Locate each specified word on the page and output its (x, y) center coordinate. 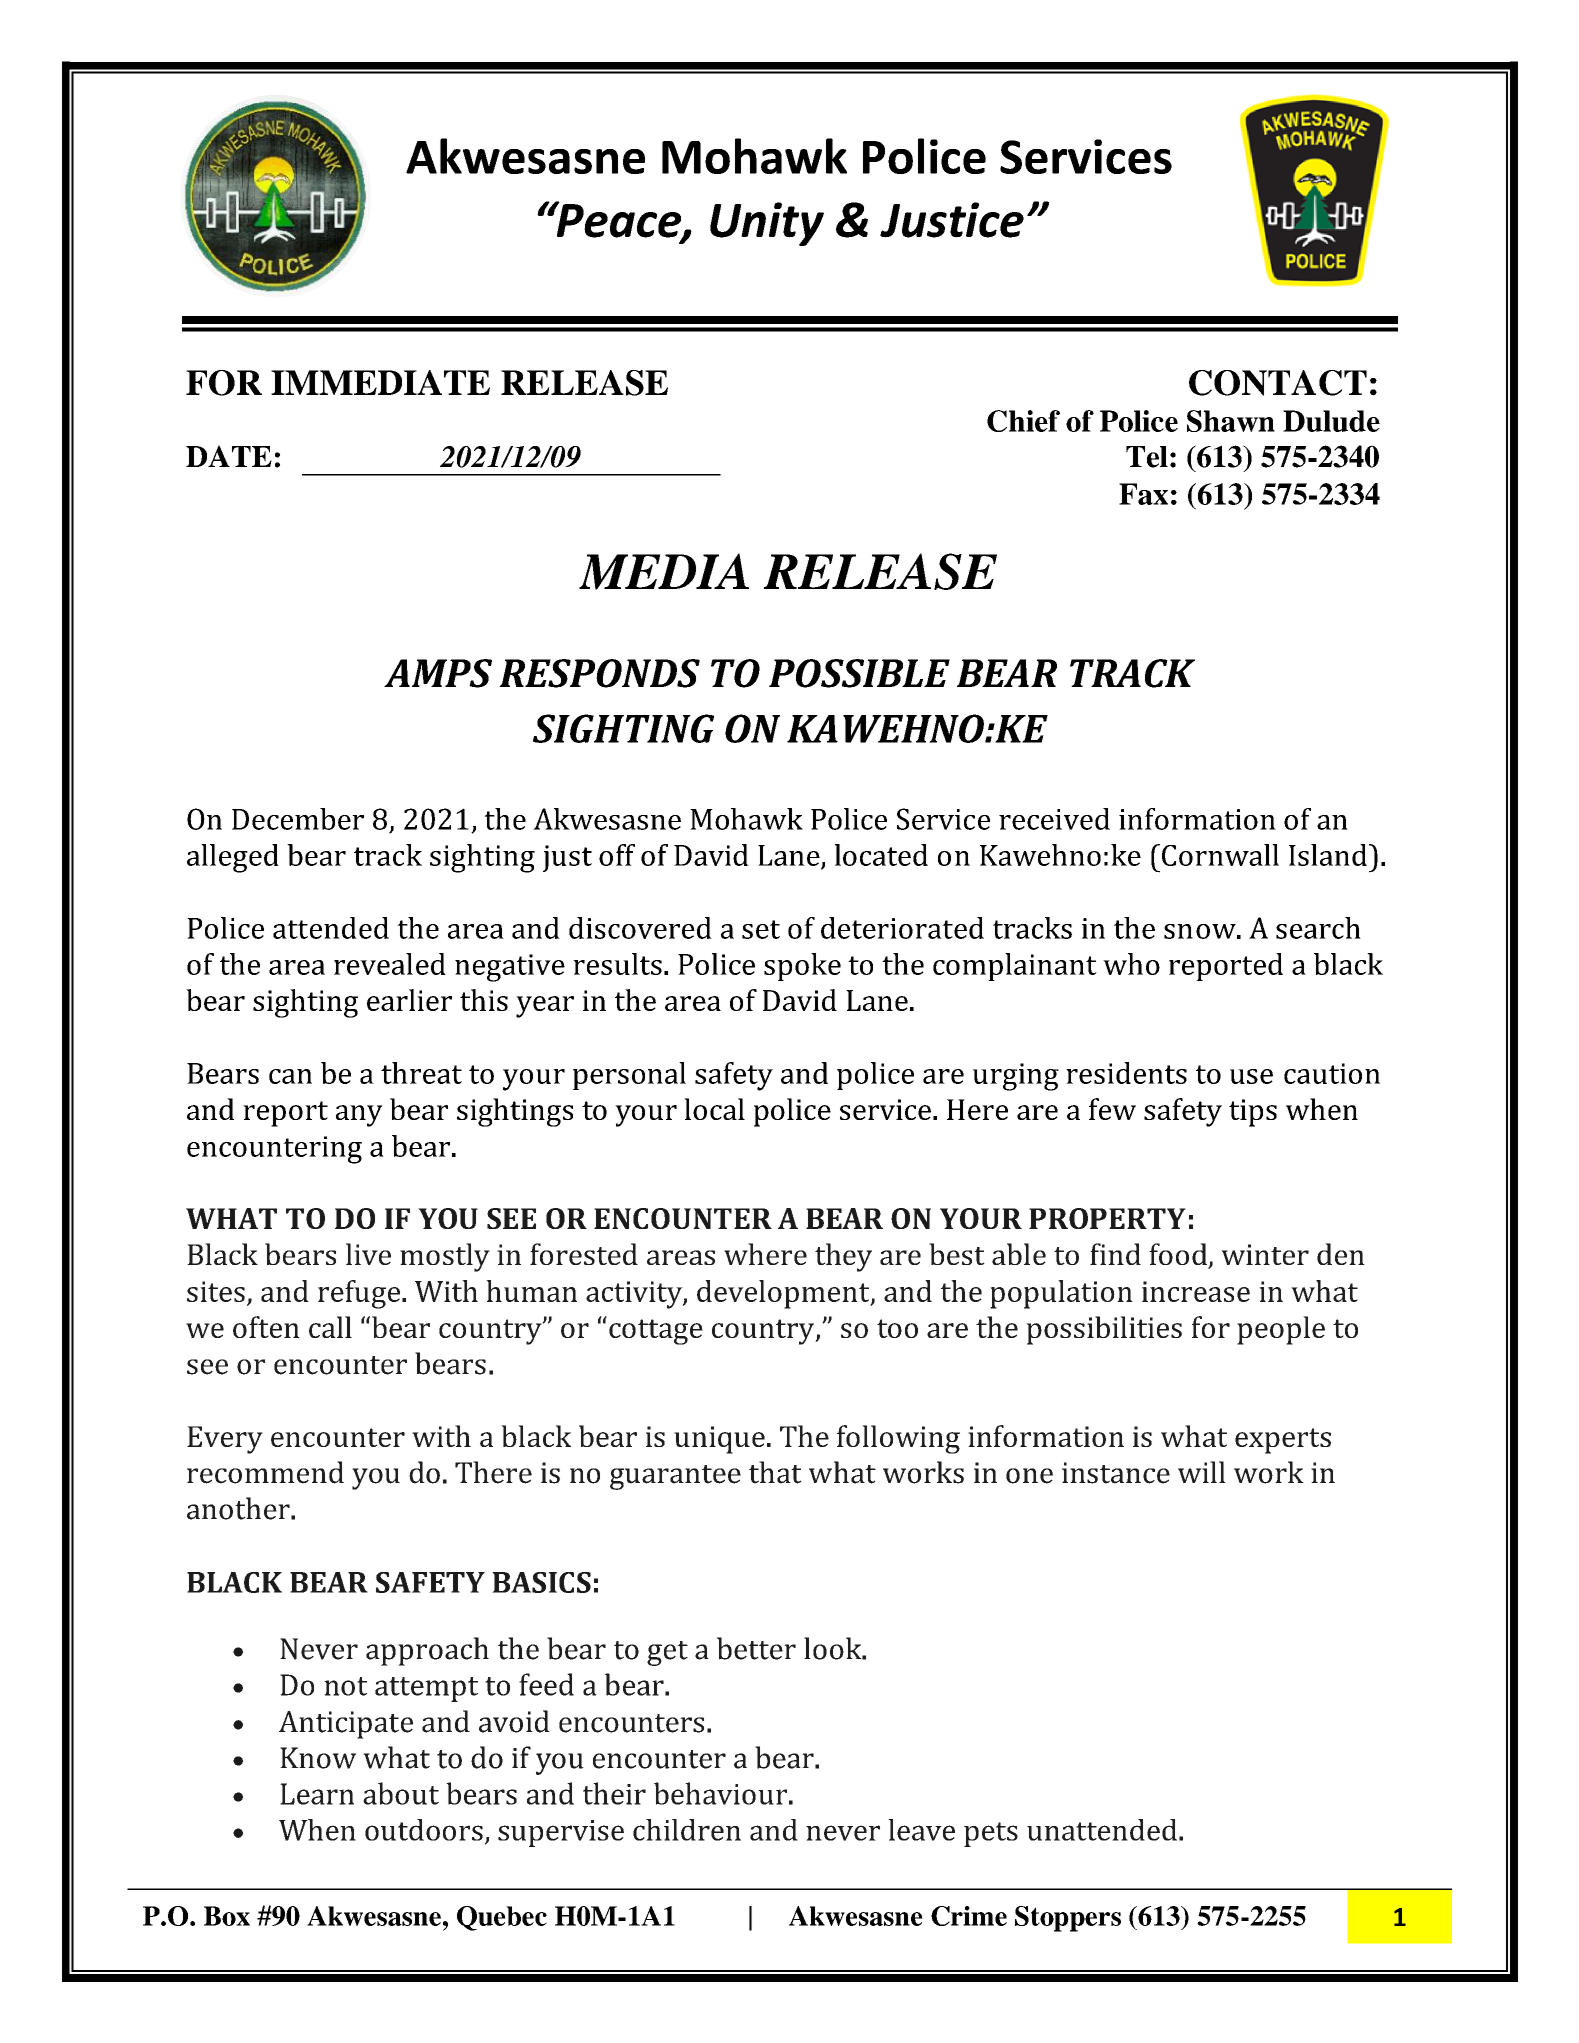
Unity (767, 224)
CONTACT (1278, 383)
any (359, 1116)
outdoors (424, 1830)
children (687, 1830)
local (714, 1109)
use (1251, 1076)
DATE (229, 456)
